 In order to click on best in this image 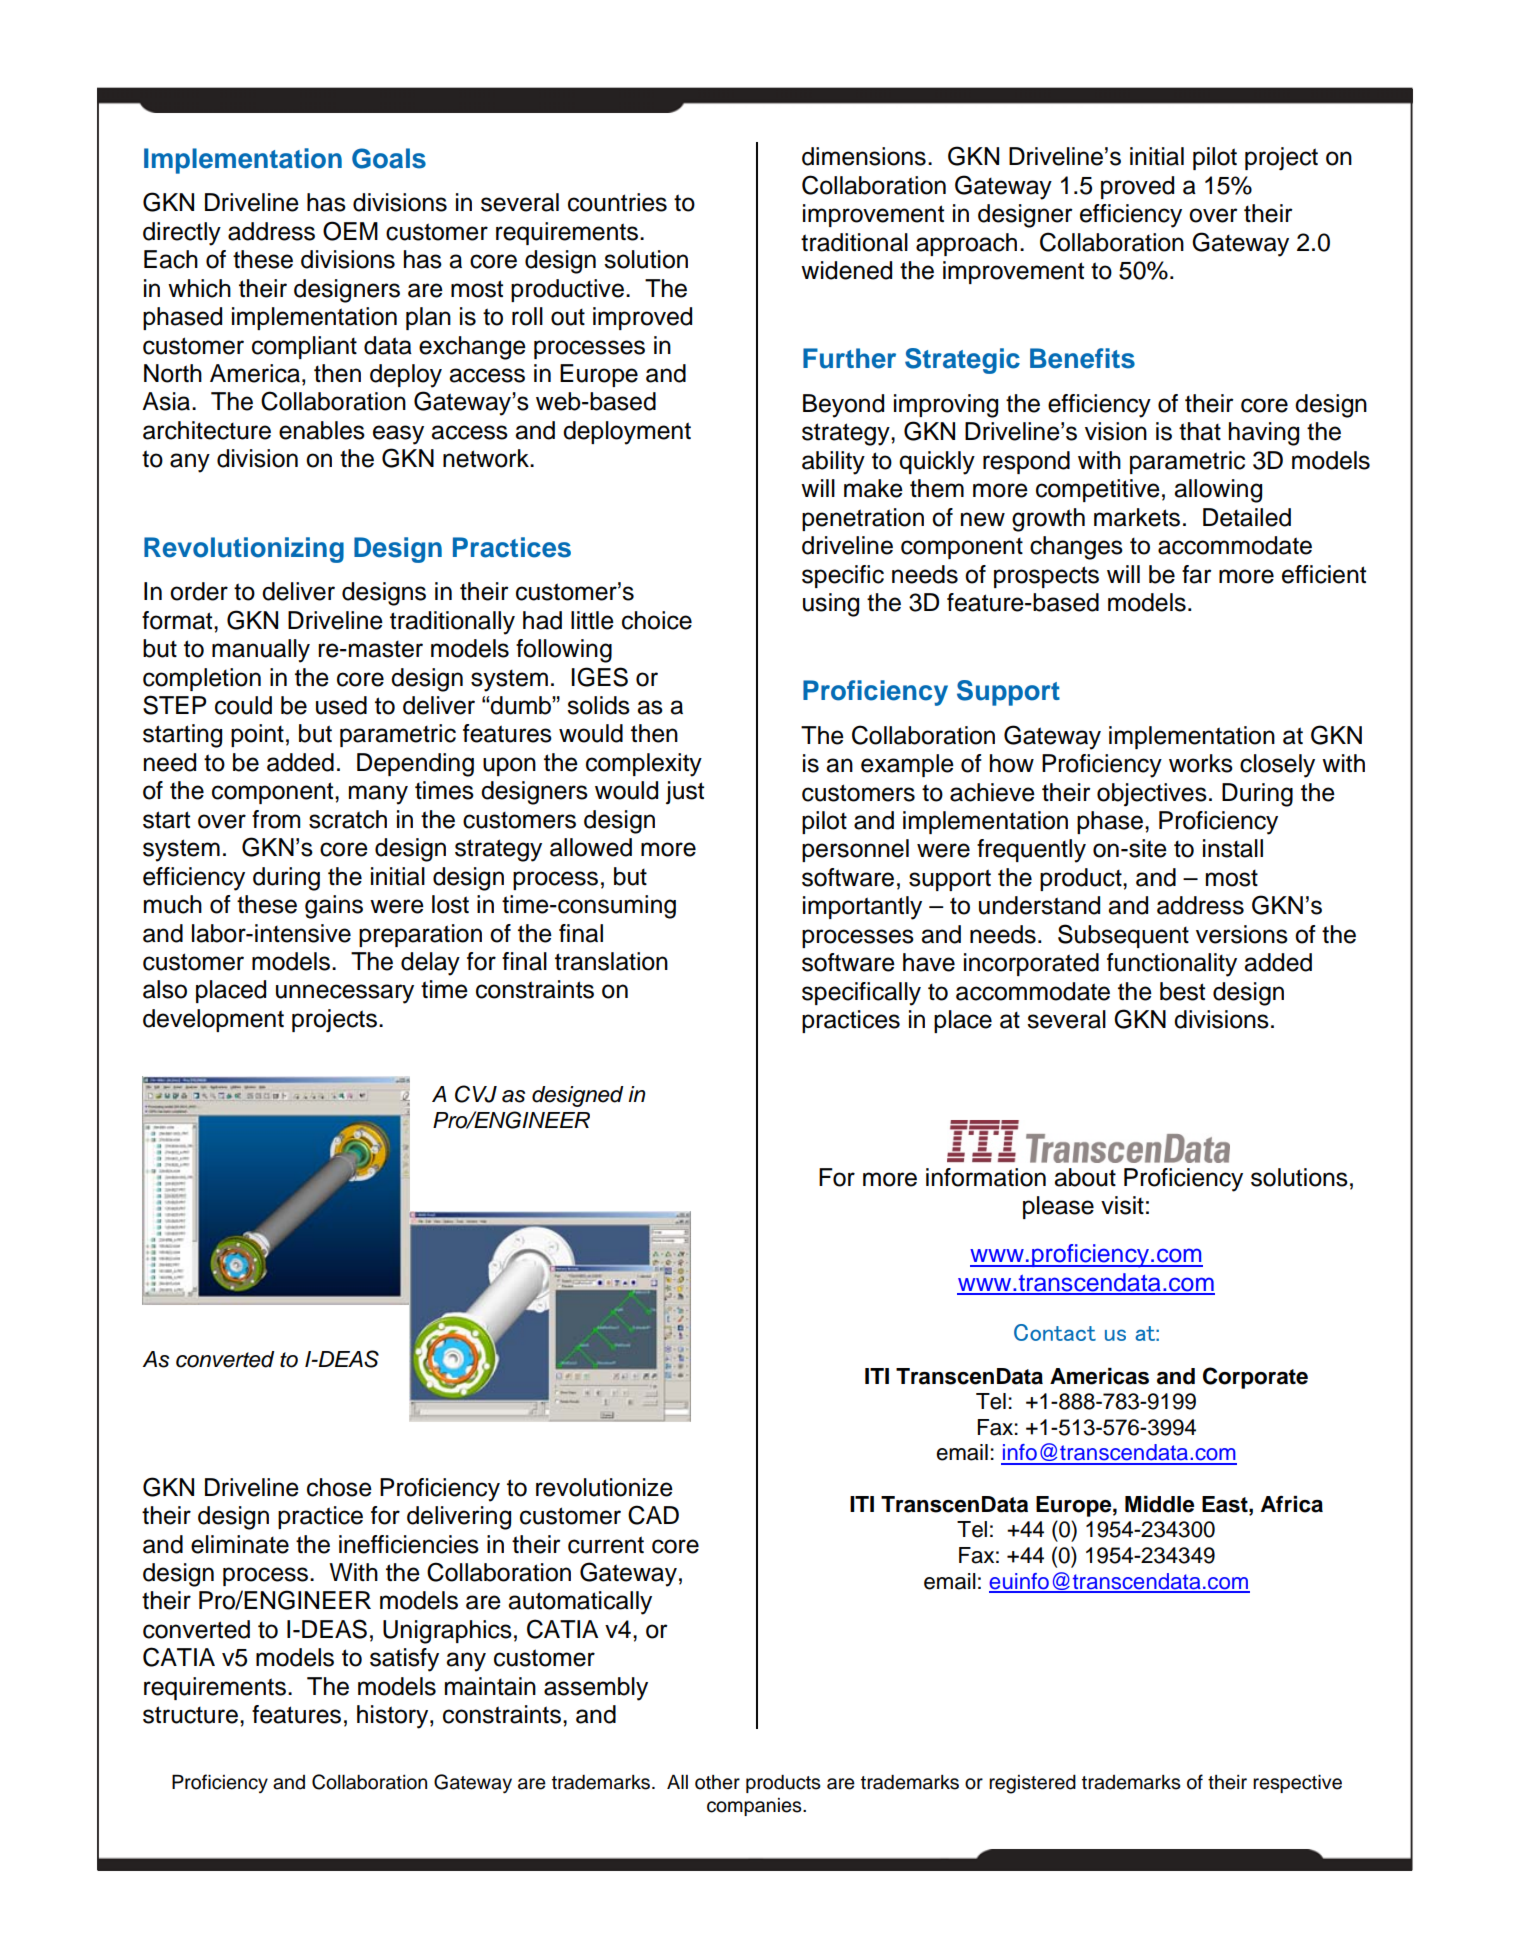, I will do `click(1182, 991)`.
